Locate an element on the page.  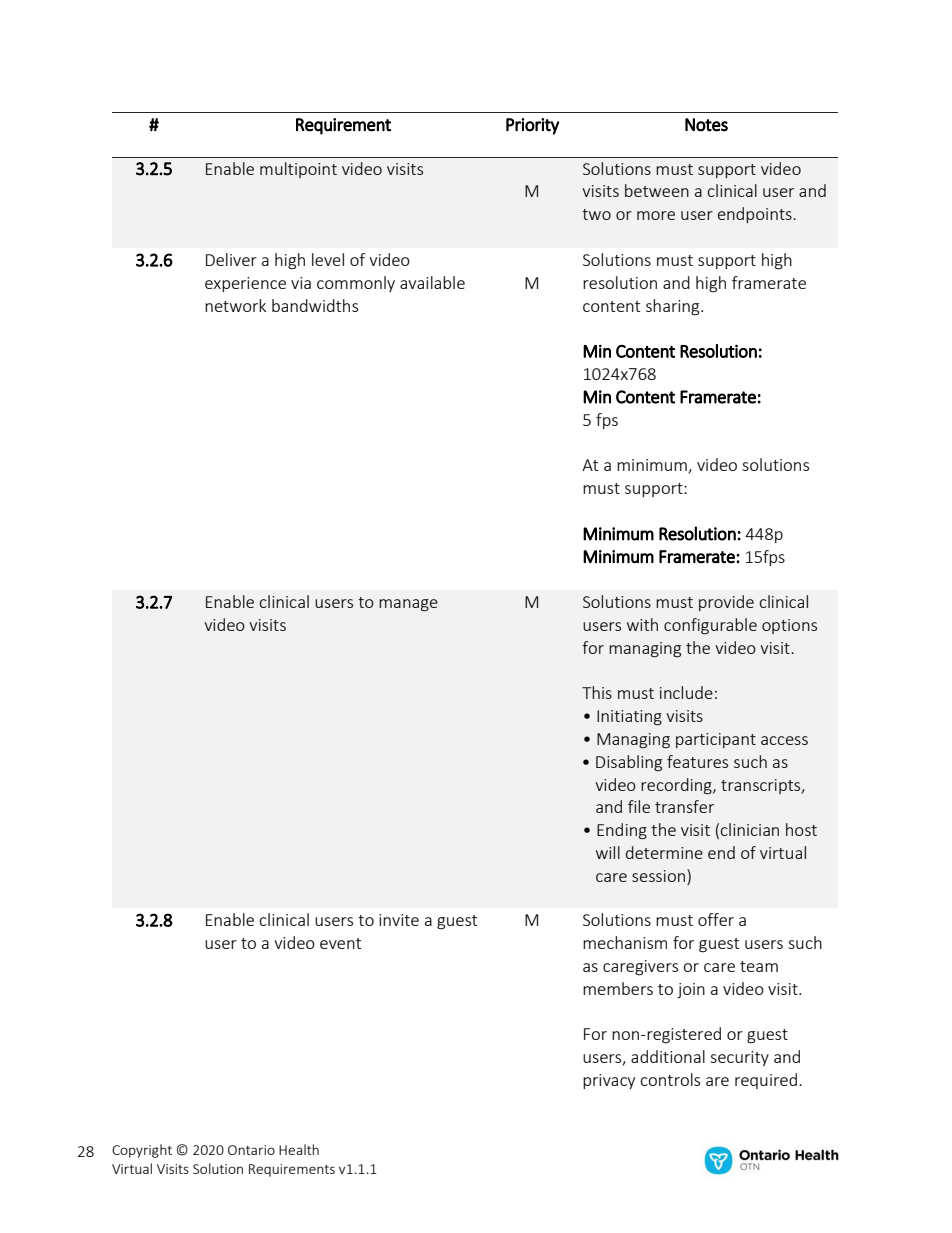
mechanism is located at coordinates (625, 942).
